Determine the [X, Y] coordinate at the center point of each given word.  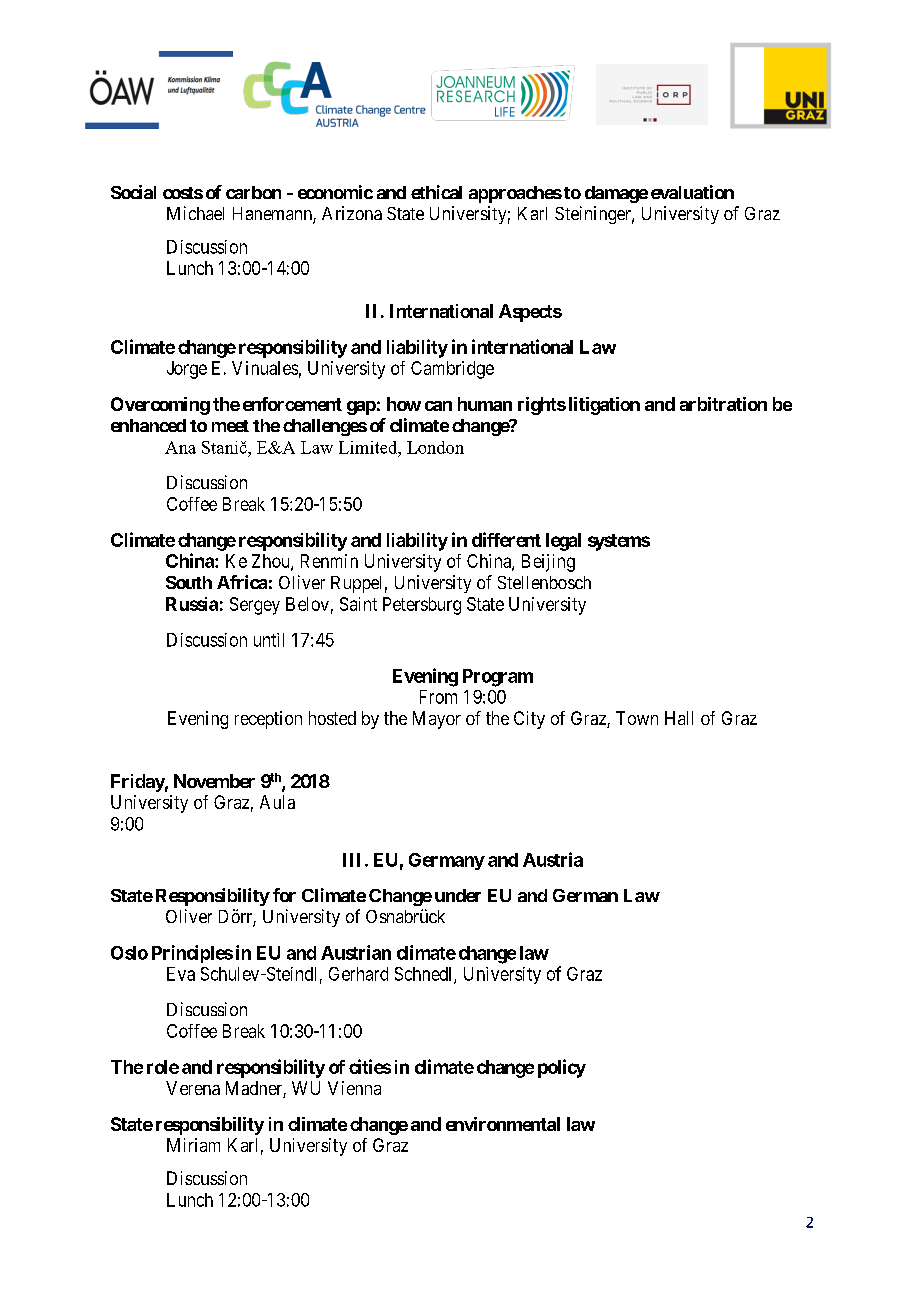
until [269, 640]
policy [562, 1068]
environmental [503, 1124]
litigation [604, 406]
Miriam [193, 1145]
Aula [277, 802]
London [435, 447]
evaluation [692, 192]
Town [637, 718]
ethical [436, 192]
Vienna [354, 1088]
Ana [180, 447]
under [458, 895]
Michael [195, 213]
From [438, 697]
